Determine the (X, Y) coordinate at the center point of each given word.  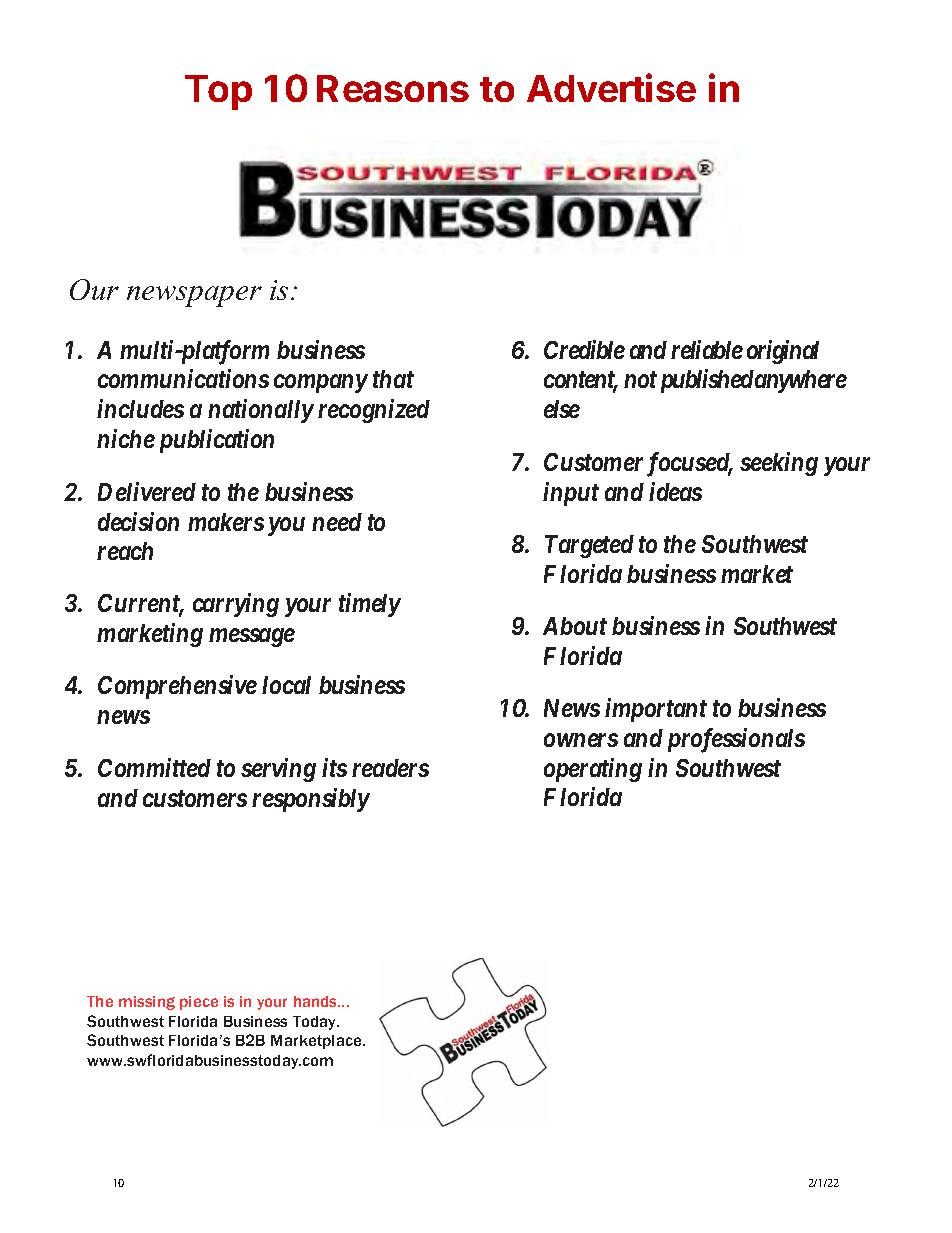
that (393, 379)
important (656, 710)
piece (199, 1003)
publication (217, 441)
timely (370, 605)
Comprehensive (177, 687)
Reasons (393, 88)
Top (218, 92)
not (640, 380)
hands (317, 1001)
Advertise (611, 87)
